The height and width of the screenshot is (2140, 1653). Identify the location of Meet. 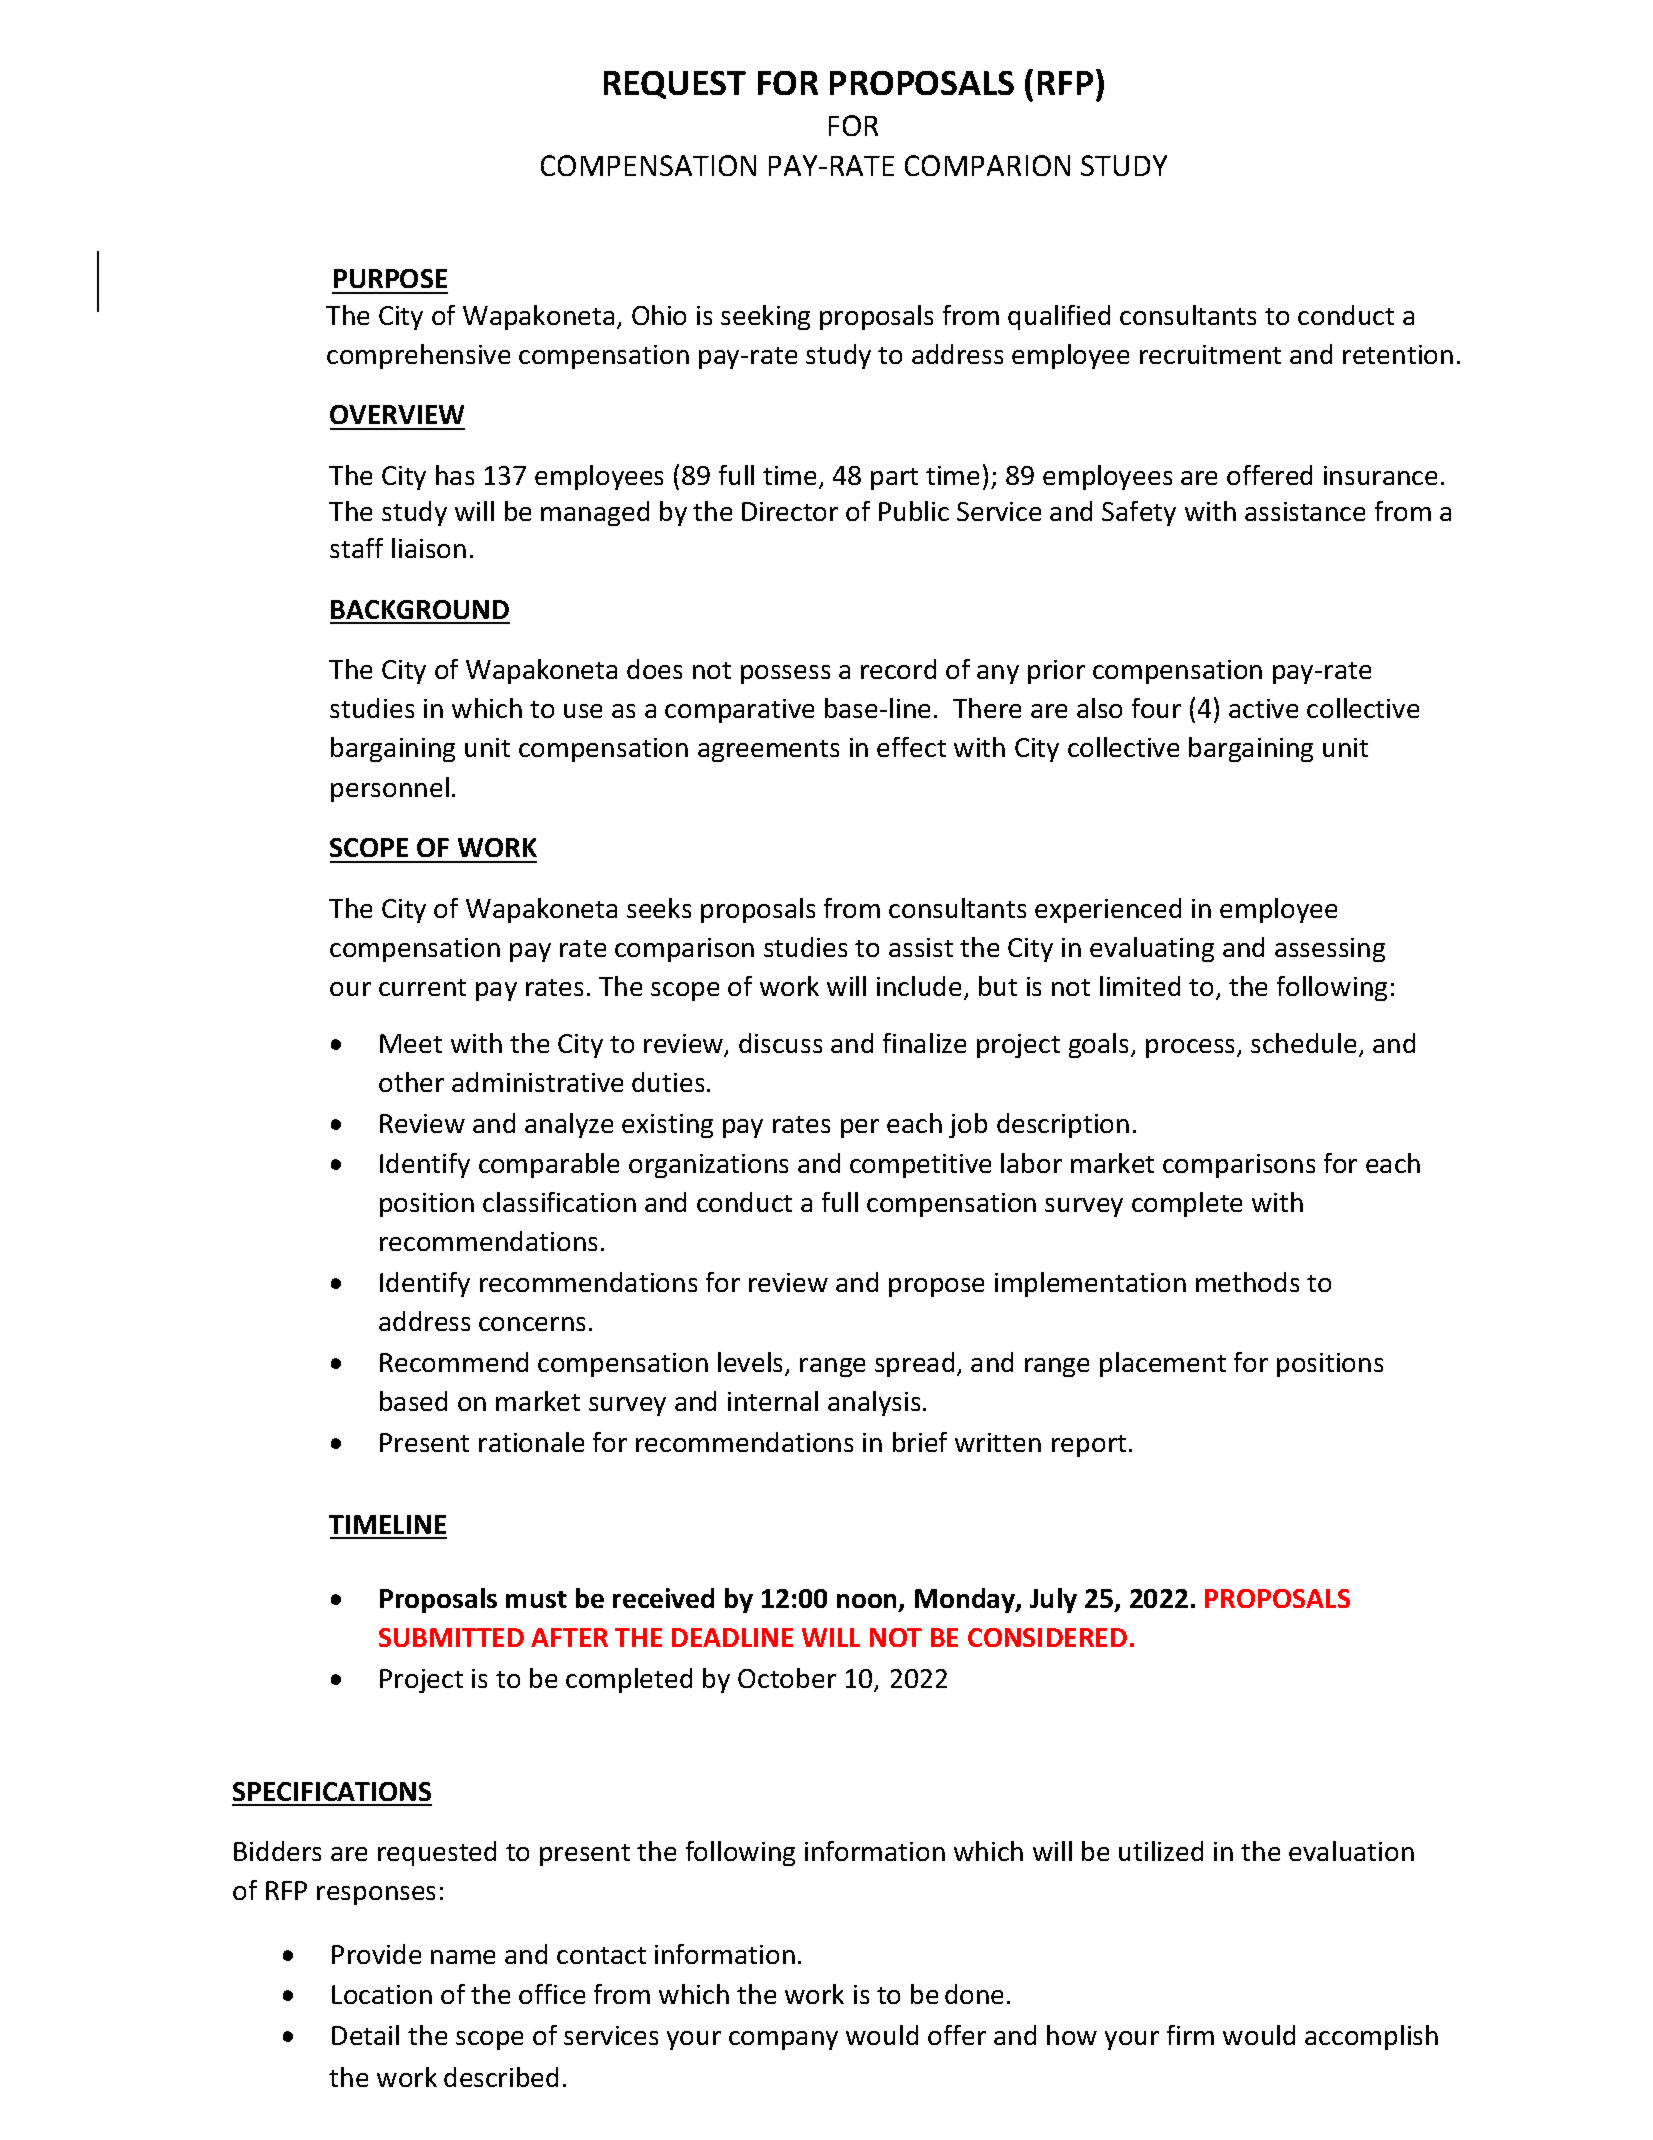
(411, 1043).
